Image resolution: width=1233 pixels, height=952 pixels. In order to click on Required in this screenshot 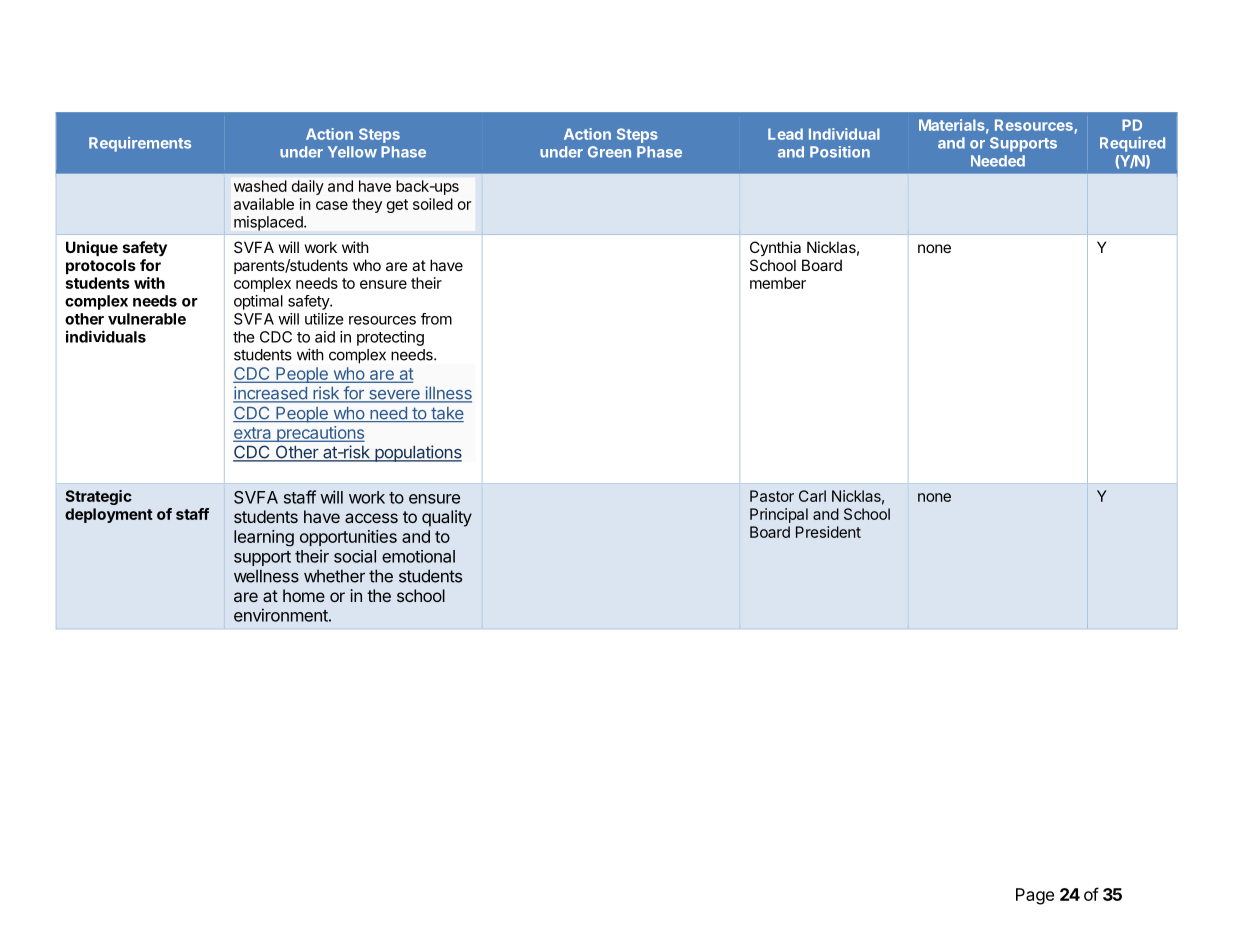, I will do `click(1132, 144)`.
